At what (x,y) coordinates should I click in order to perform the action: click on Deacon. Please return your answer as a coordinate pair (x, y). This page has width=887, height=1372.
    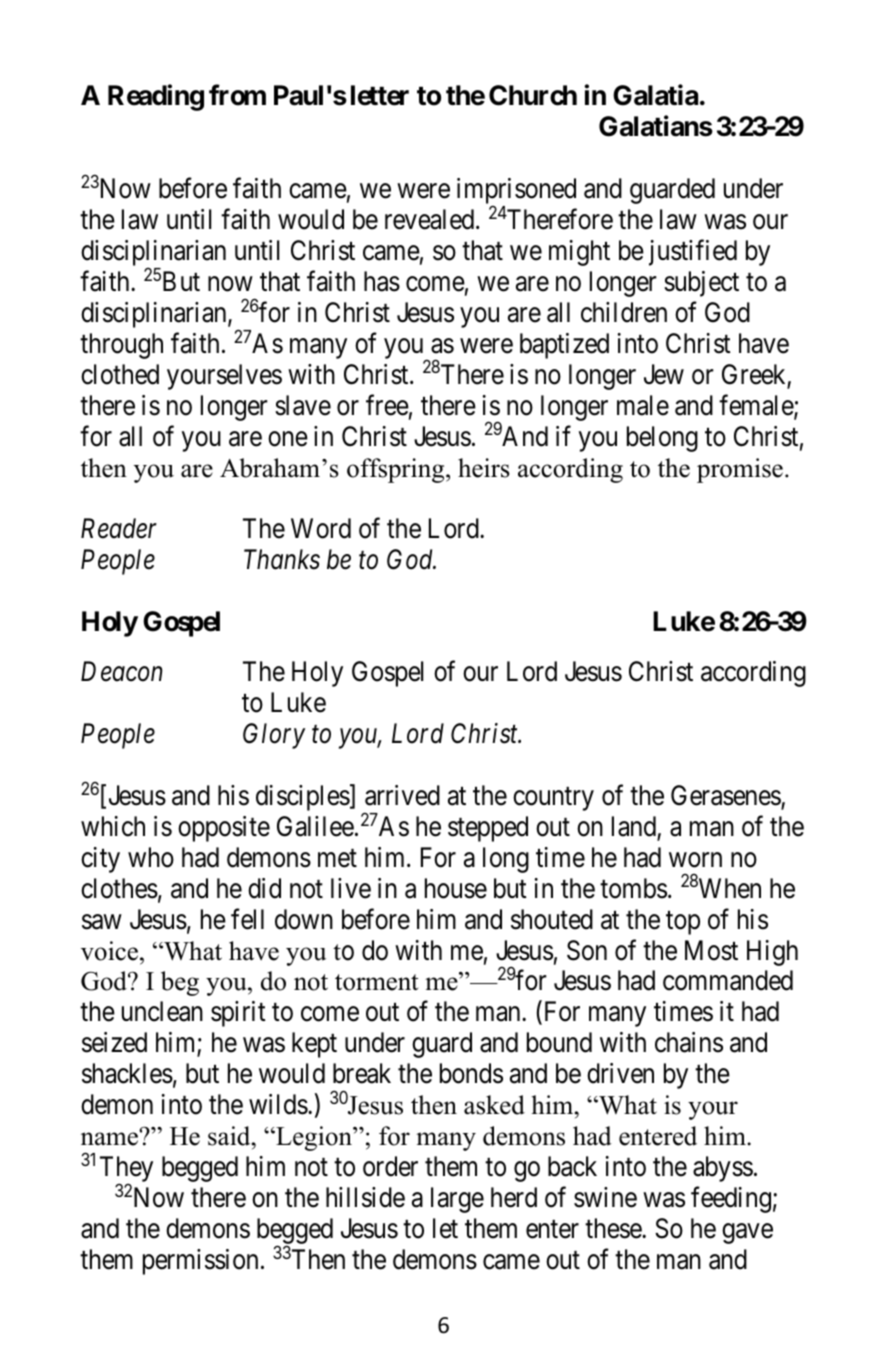
    Looking at the image, I should click on (121, 672).
